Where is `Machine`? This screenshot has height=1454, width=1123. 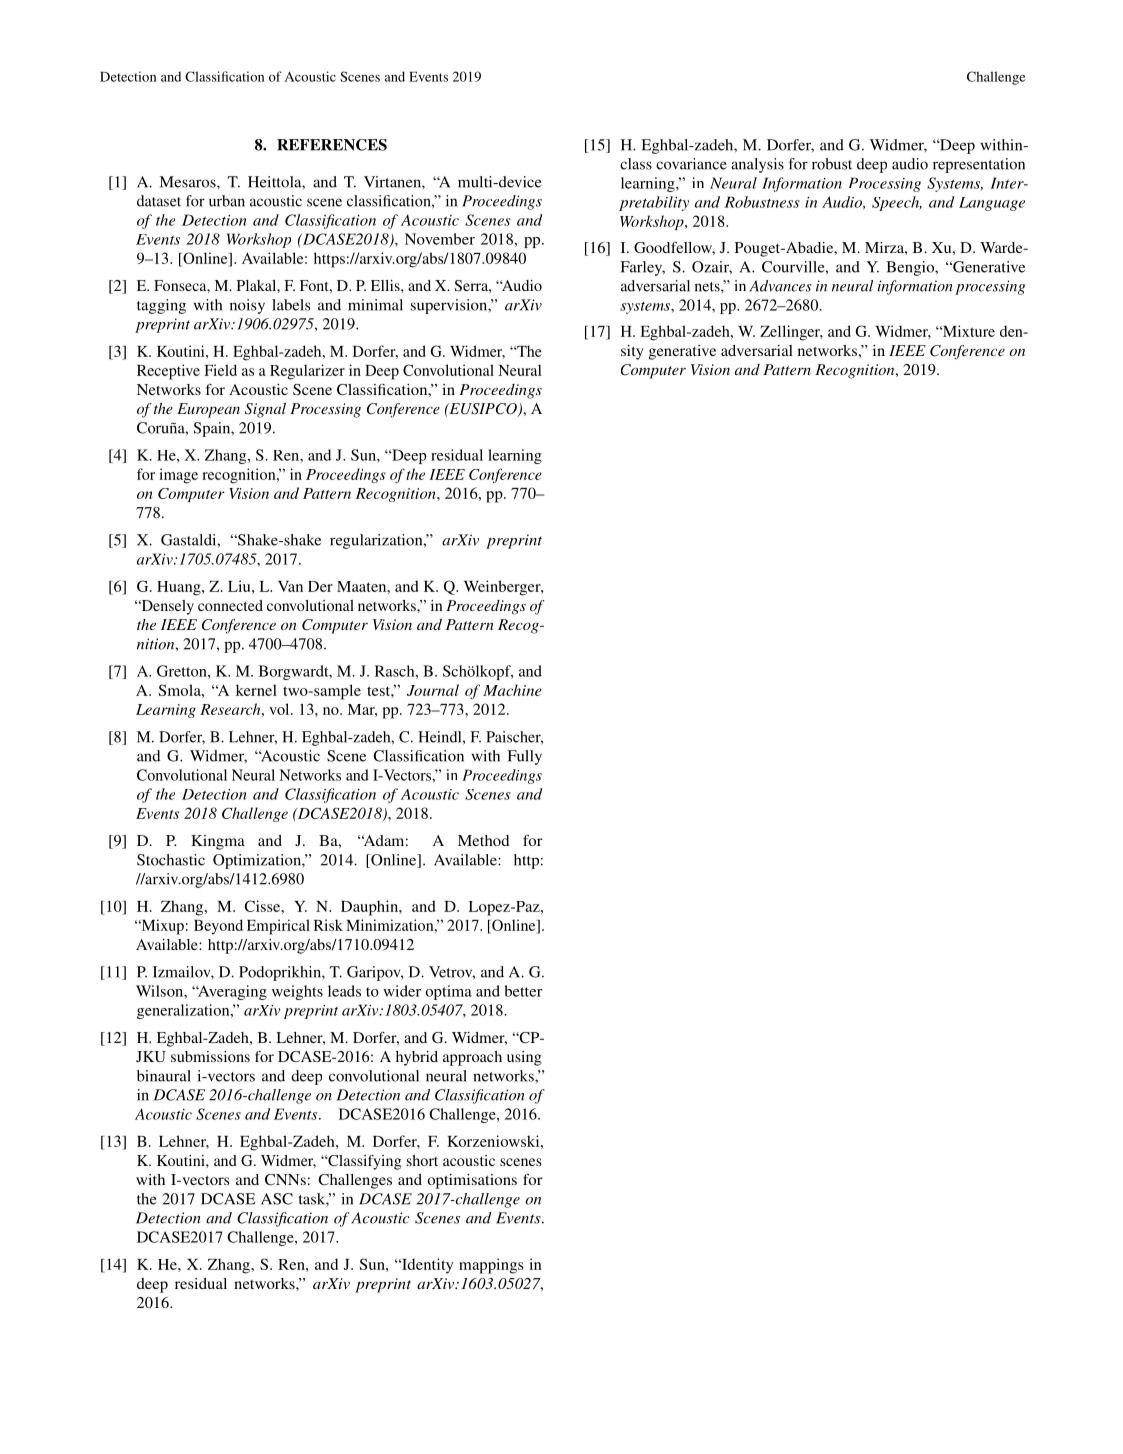 Machine is located at coordinates (512, 690).
